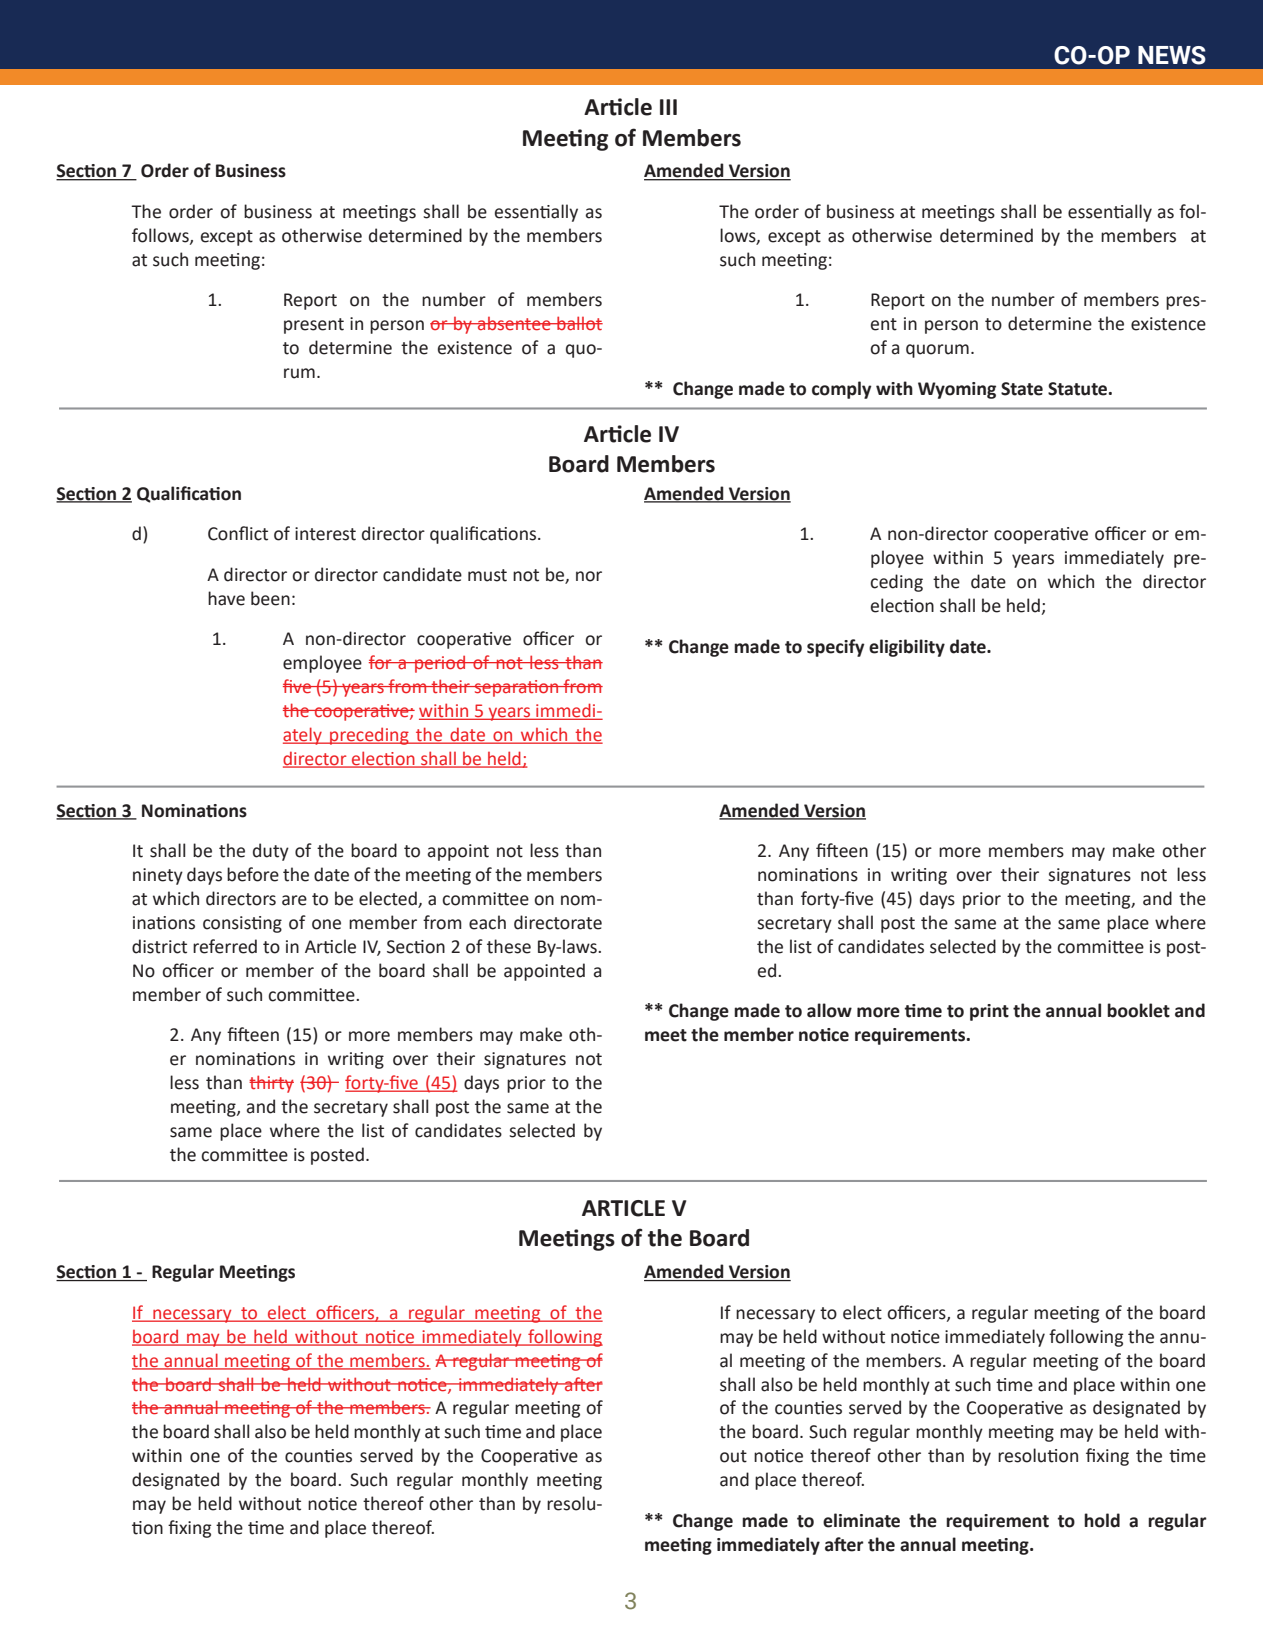 The image size is (1263, 1640). What do you see at coordinates (907, 648) in the screenshot?
I see `eligibility` at bounding box center [907, 648].
